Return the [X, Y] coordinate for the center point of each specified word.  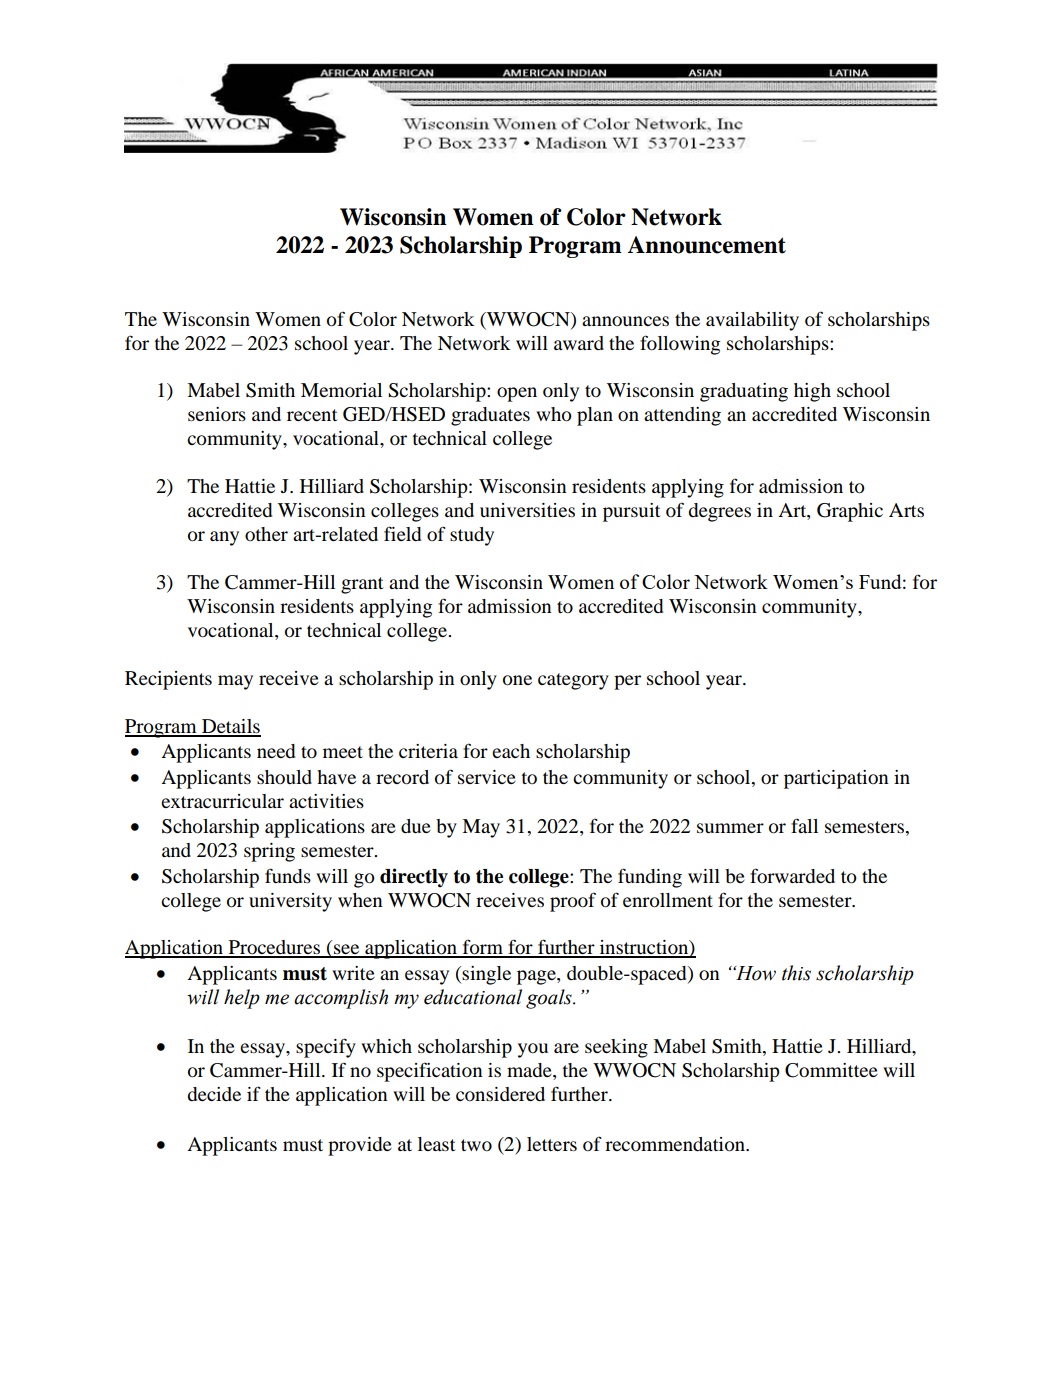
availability [752, 321]
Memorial [341, 390]
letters [552, 1144]
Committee [831, 1070]
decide [214, 1094]
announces [625, 321]
